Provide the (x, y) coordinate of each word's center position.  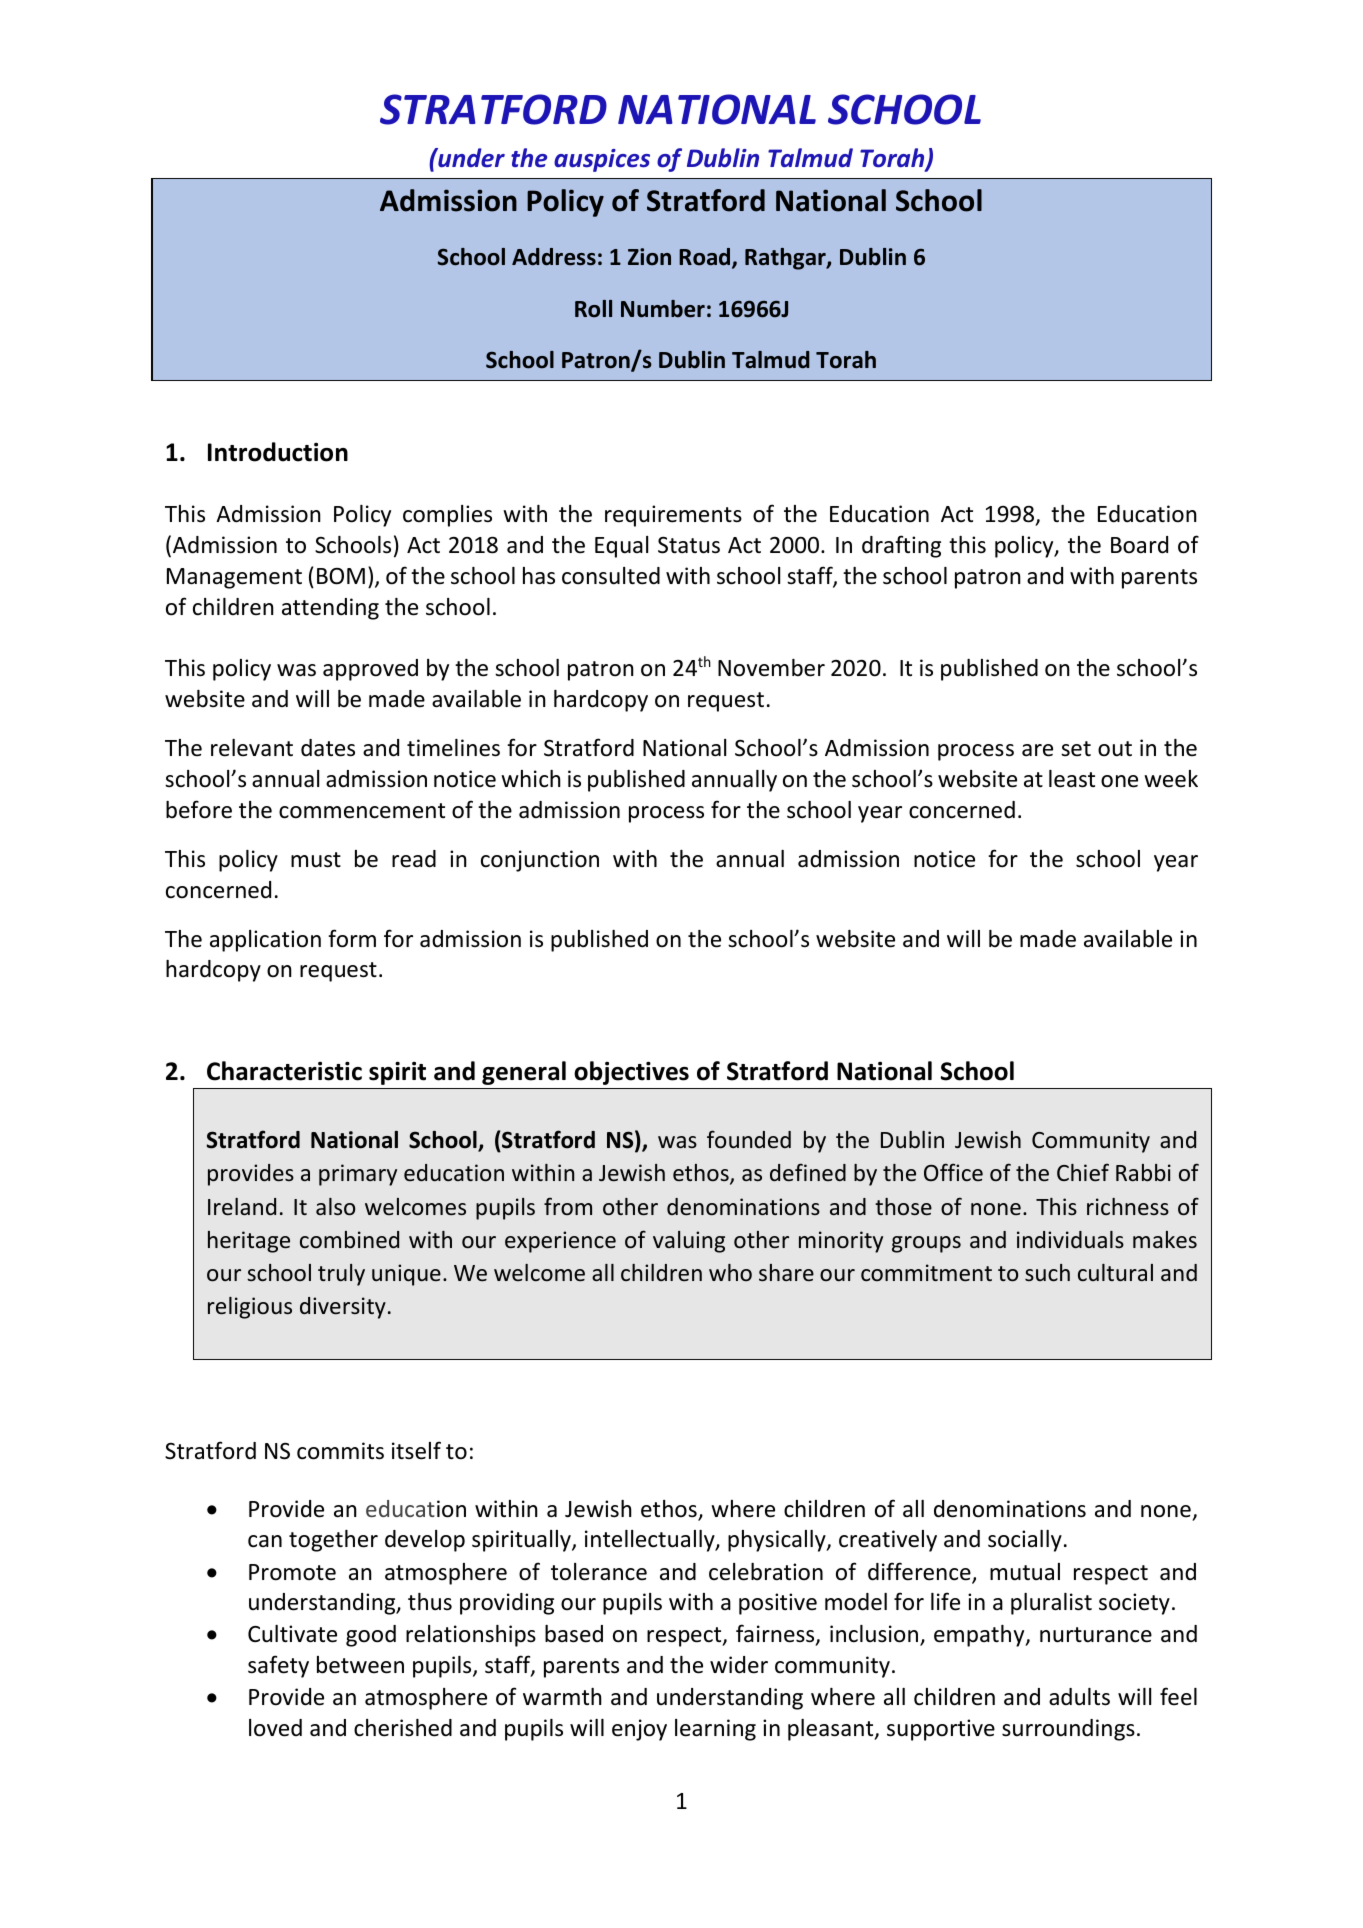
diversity (343, 1308)
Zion (649, 257)
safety (278, 1666)
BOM (341, 576)
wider (739, 1665)
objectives (631, 1073)
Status (689, 545)
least (1072, 779)
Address (554, 257)
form (352, 938)
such (1047, 1273)
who (730, 1272)
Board (1139, 545)
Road (706, 258)
